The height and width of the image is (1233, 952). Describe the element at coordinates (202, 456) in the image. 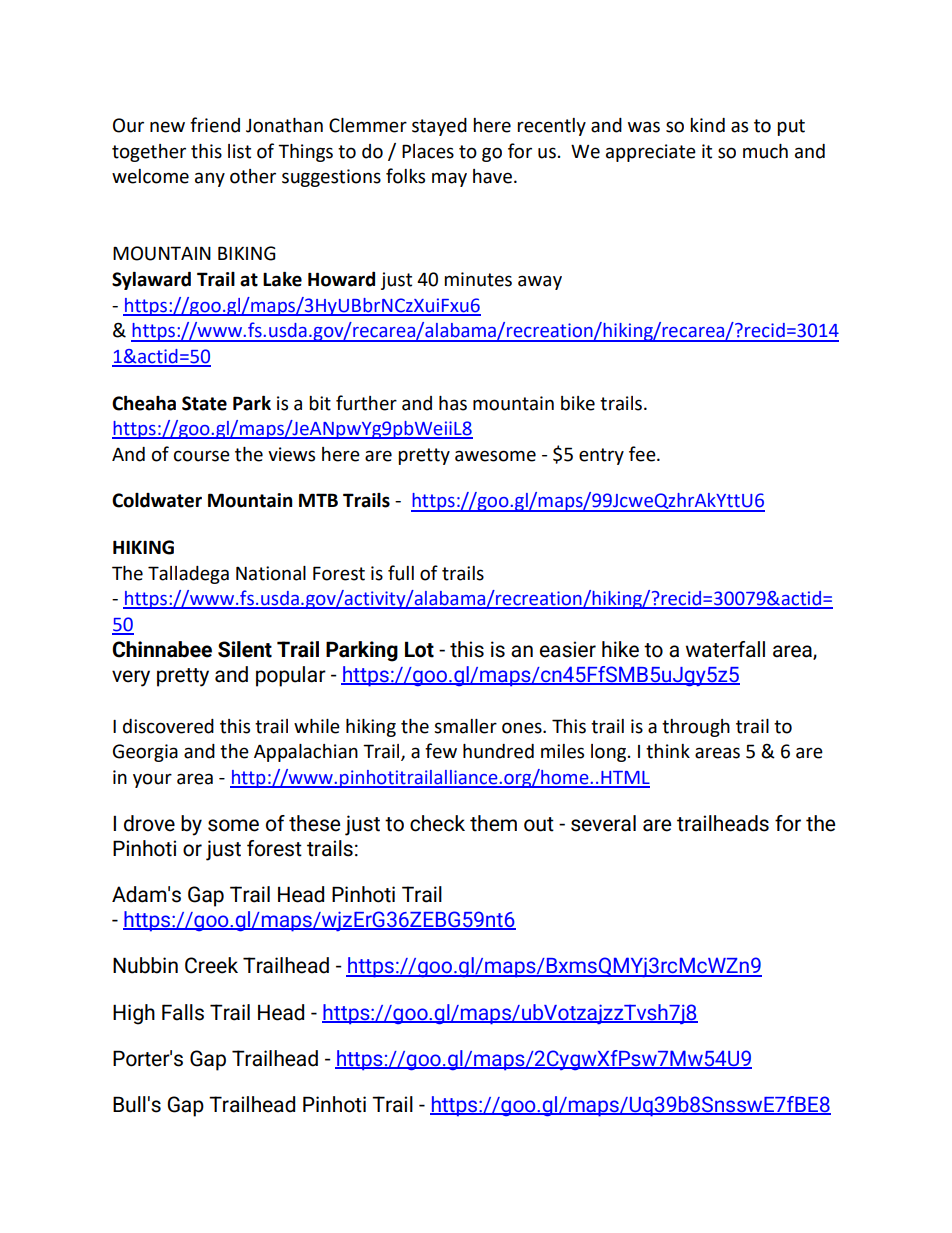

I see `course` at that location.
